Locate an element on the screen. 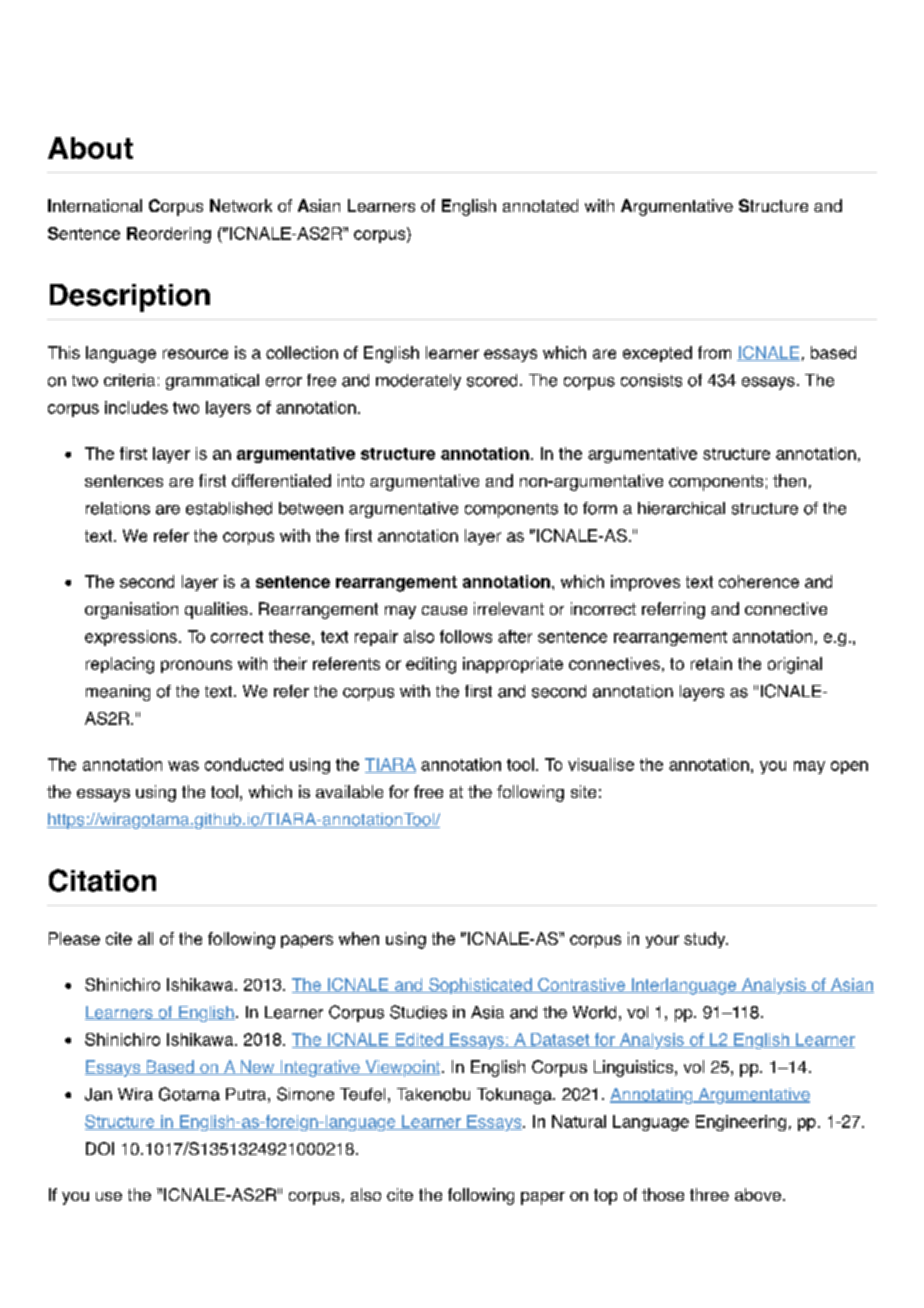  relations is located at coordinates (118, 508).
